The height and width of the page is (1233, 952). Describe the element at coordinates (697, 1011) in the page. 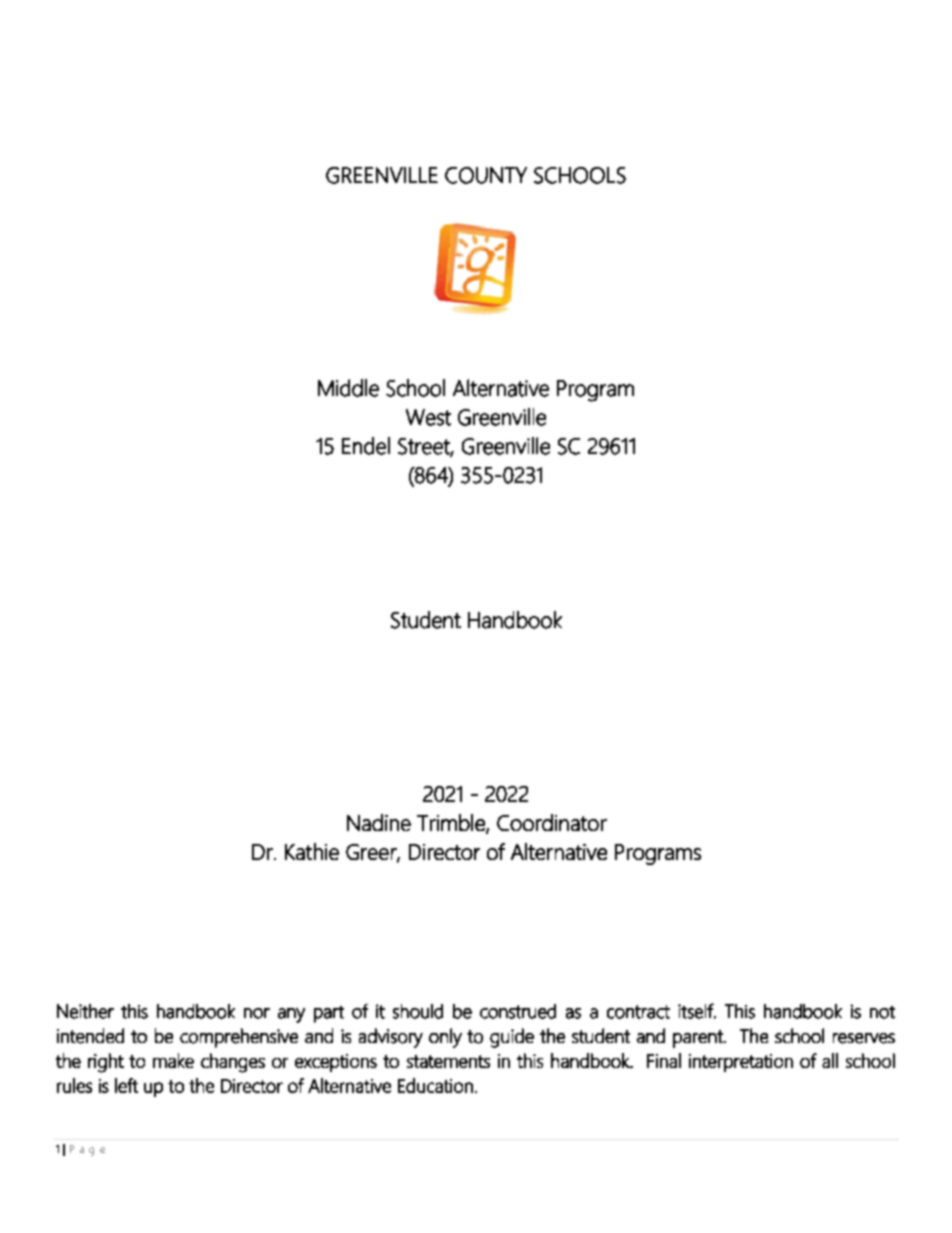

I see `itself` at that location.
